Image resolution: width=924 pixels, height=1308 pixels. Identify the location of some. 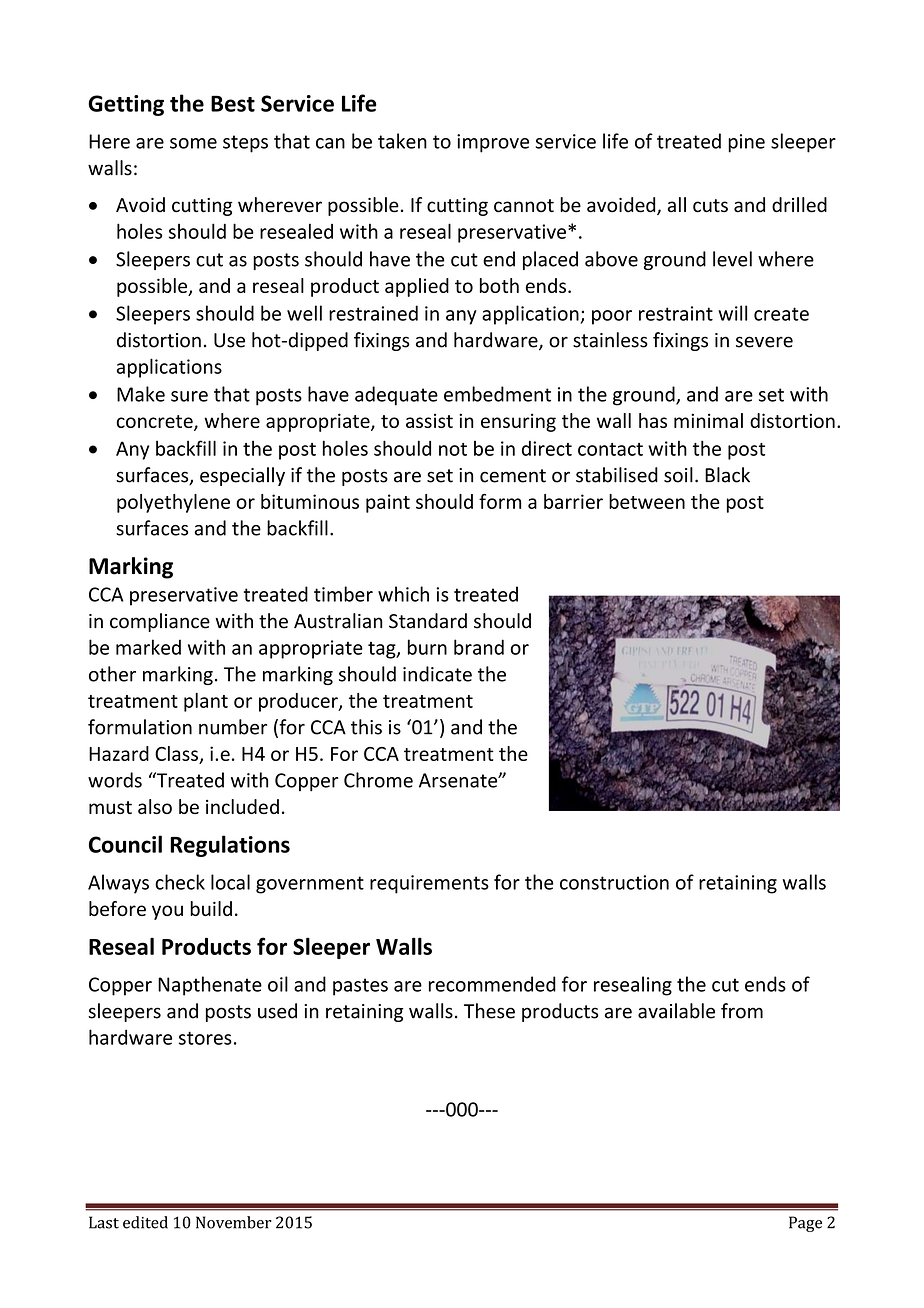
(193, 143).
